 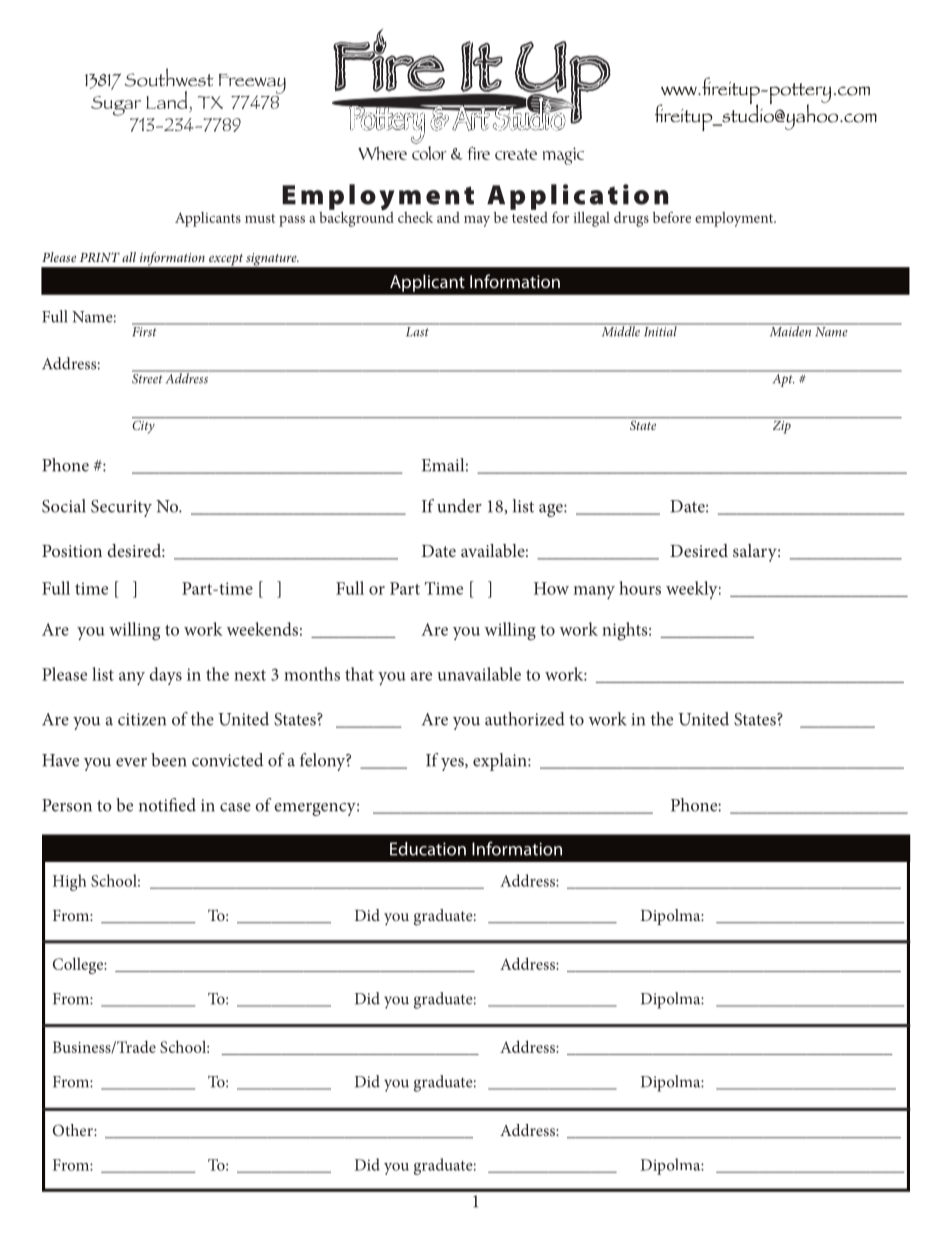 What do you see at coordinates (70, 882) in the document?
I see `High` at bounding box center [70, 882].
